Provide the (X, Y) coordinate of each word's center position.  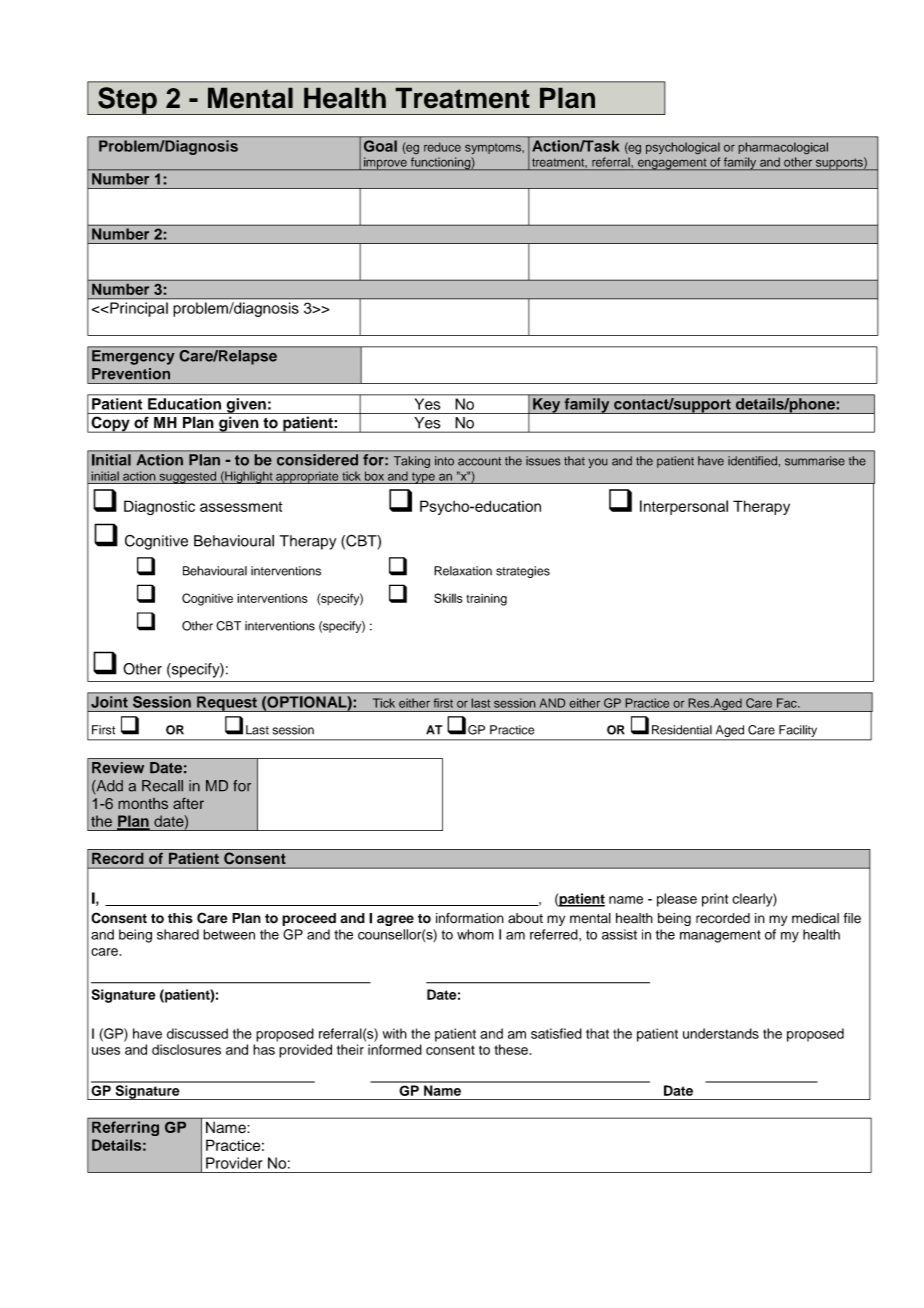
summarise (815, 461)
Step (127, 101)
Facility (798, 731)
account (479, 461)
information (470, 918)
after (188, 803)
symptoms (494, 148)
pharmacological (783, 148)
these (511, 1049)
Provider (234, 1163)
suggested (188, 477)
